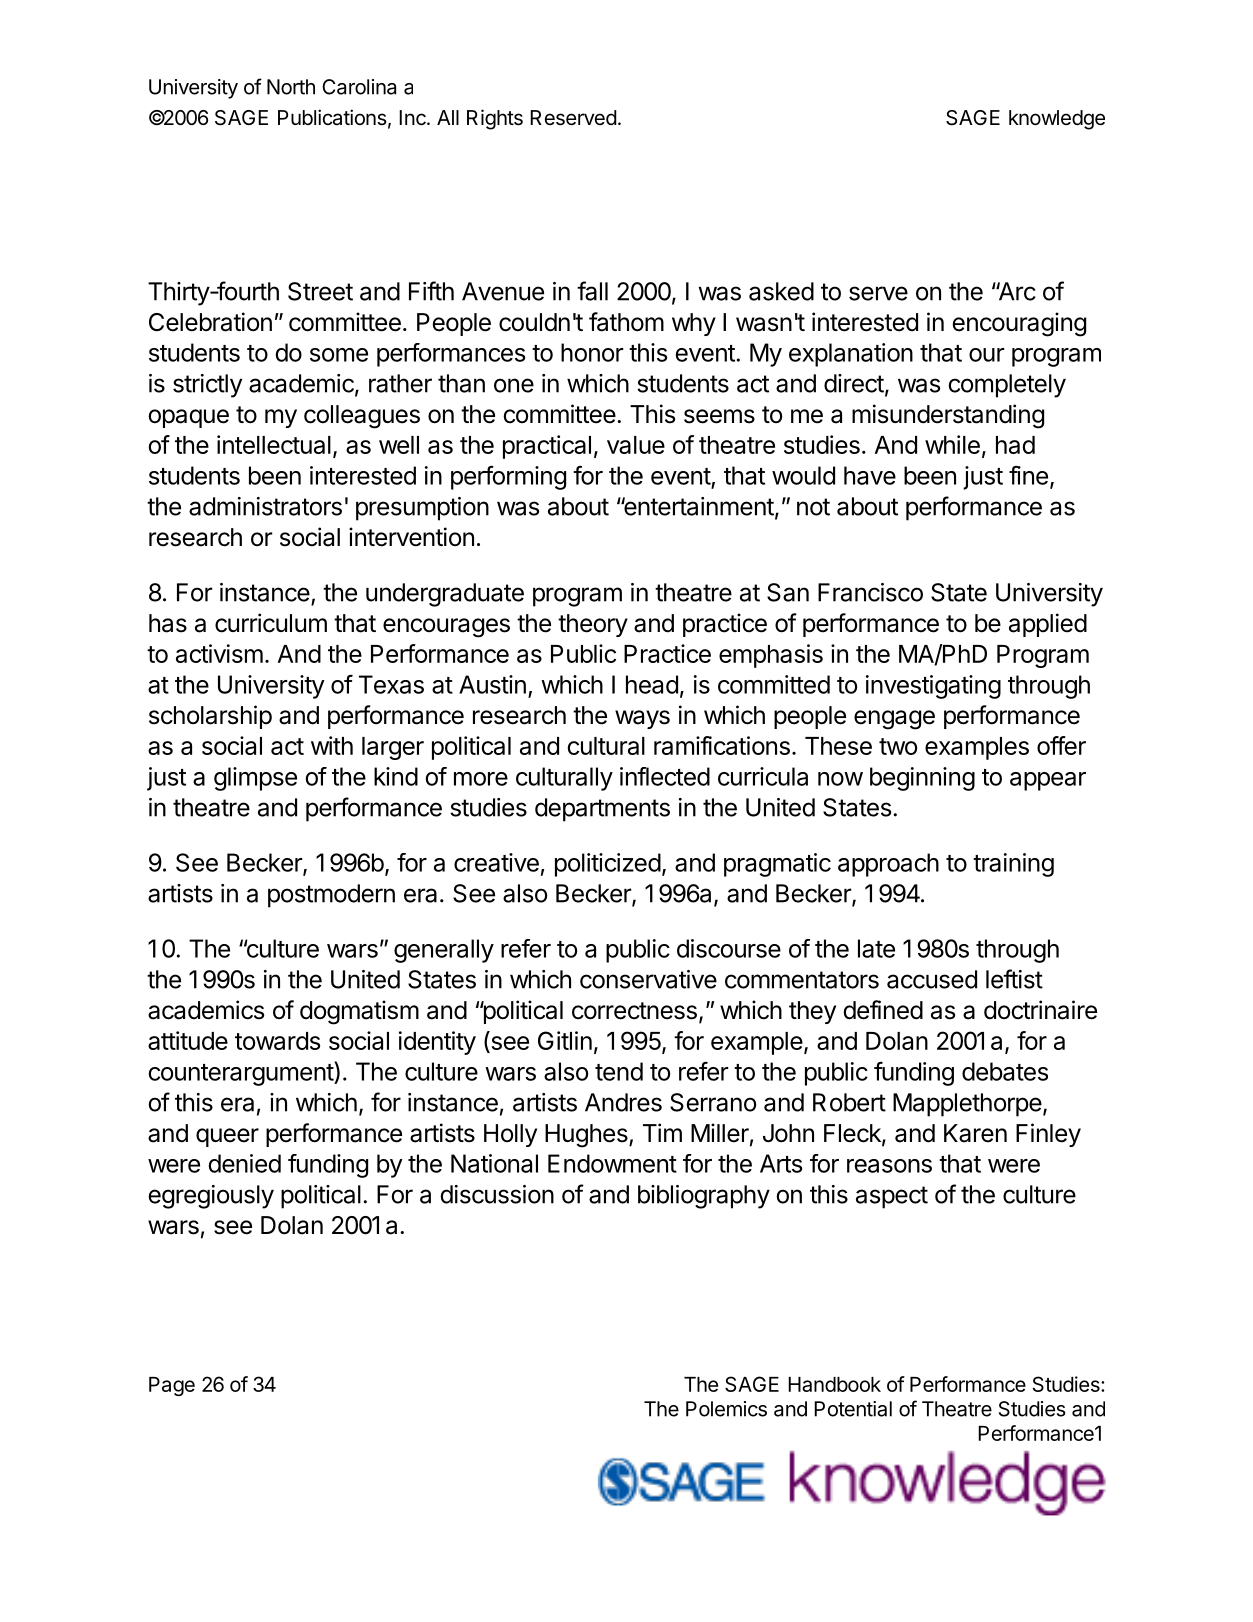  Describe the element at coordinates (642, 719) in the screenshot. I see `ways` at that location.
